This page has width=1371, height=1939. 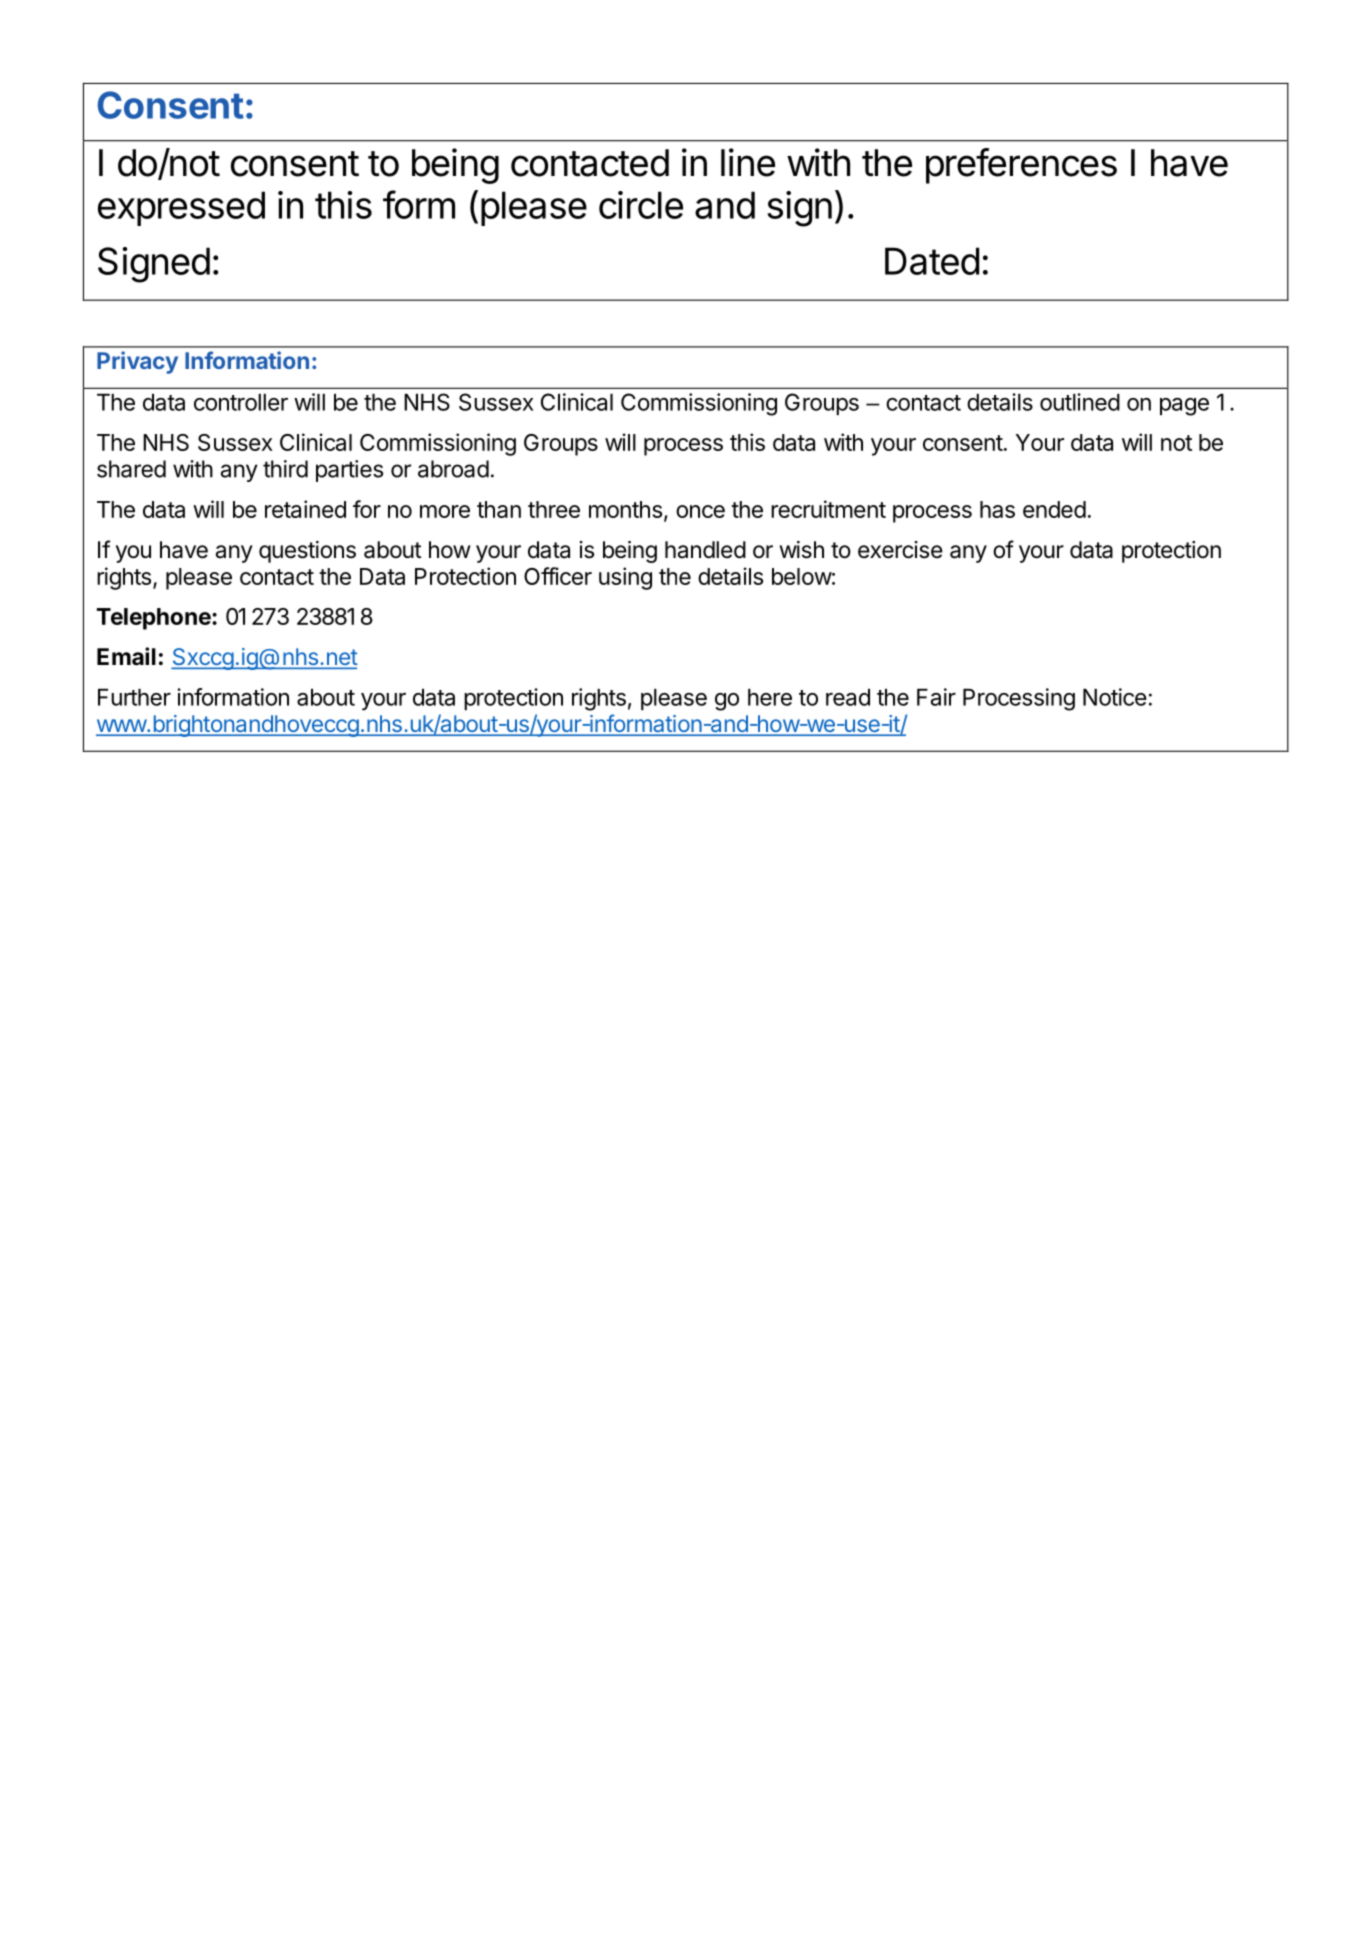 I want to click on Further, so click(x=134, y=697).
